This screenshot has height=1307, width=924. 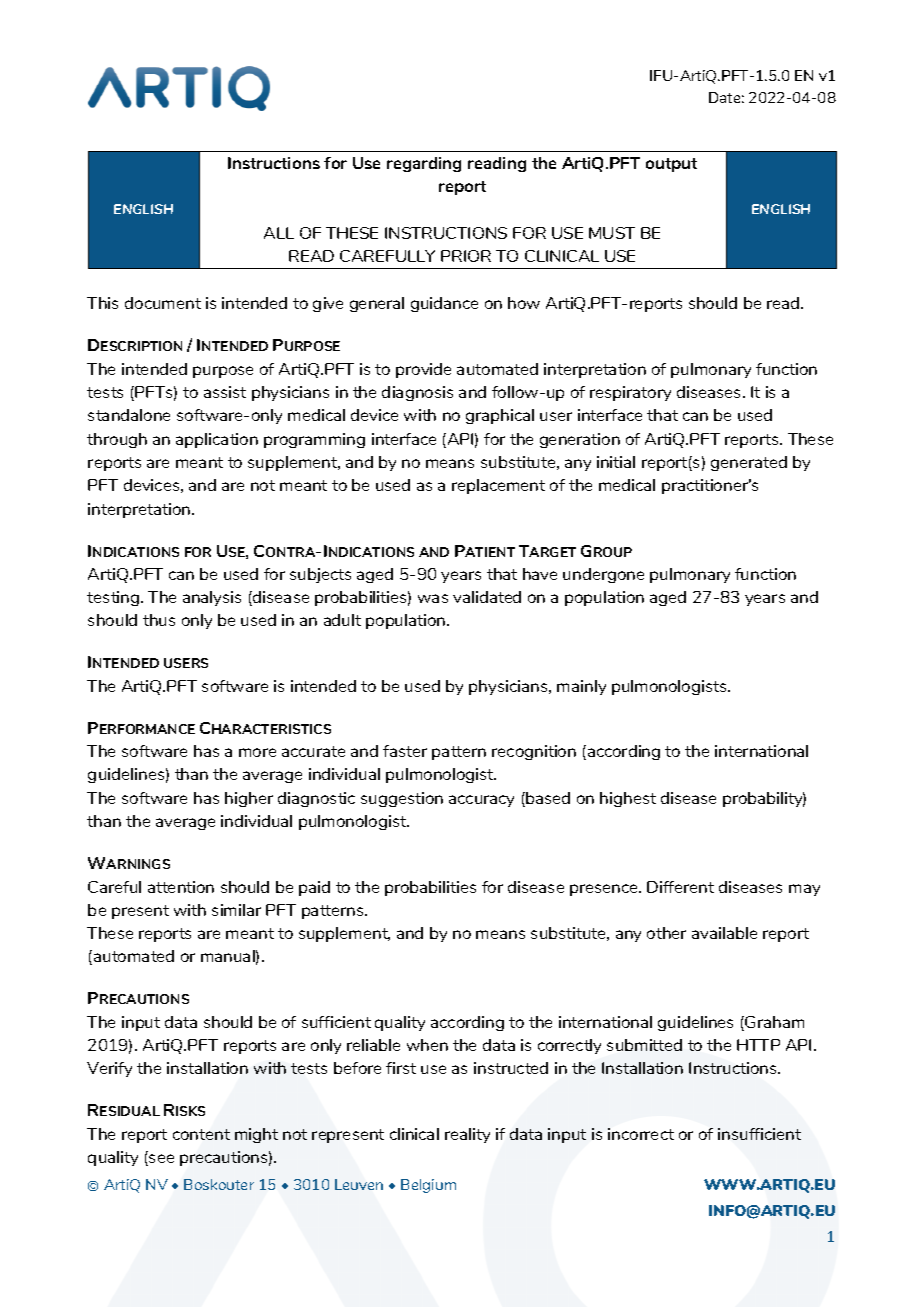 I want to click on thus, so click(x=159, y=620).
